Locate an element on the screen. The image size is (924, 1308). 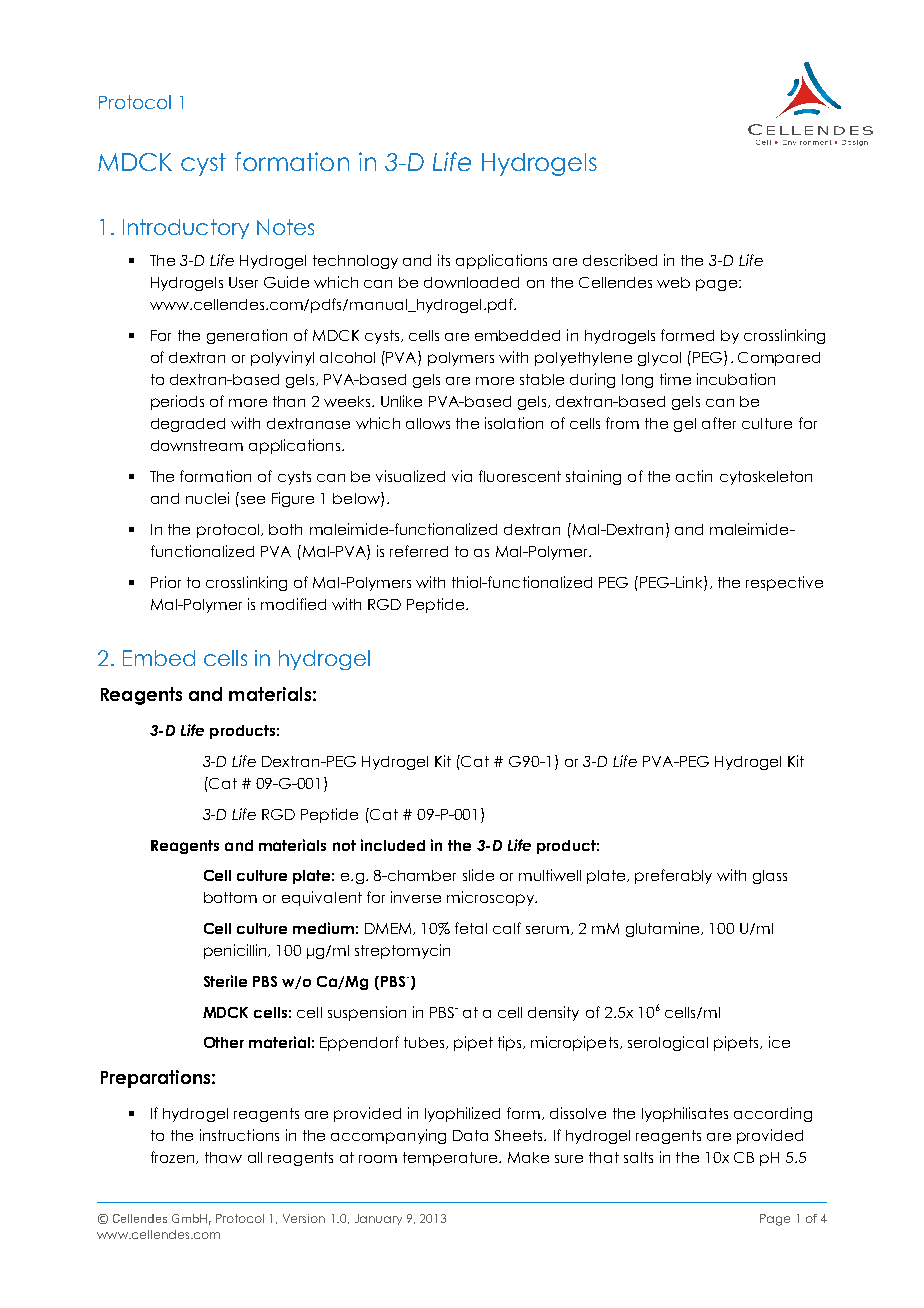
included is located at coordinates (393, 845).
